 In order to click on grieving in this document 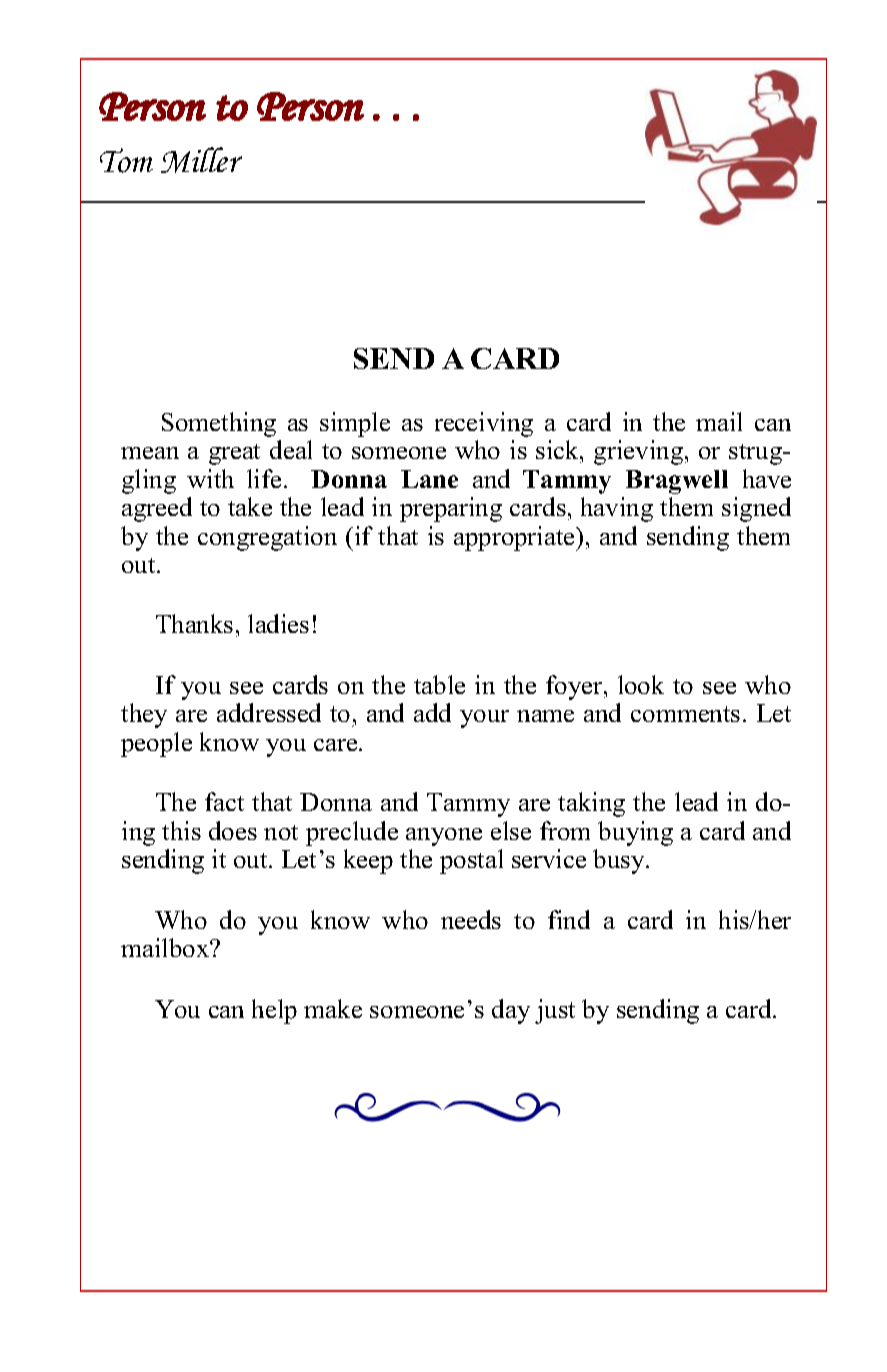, I will do `click(640, 452)`.
